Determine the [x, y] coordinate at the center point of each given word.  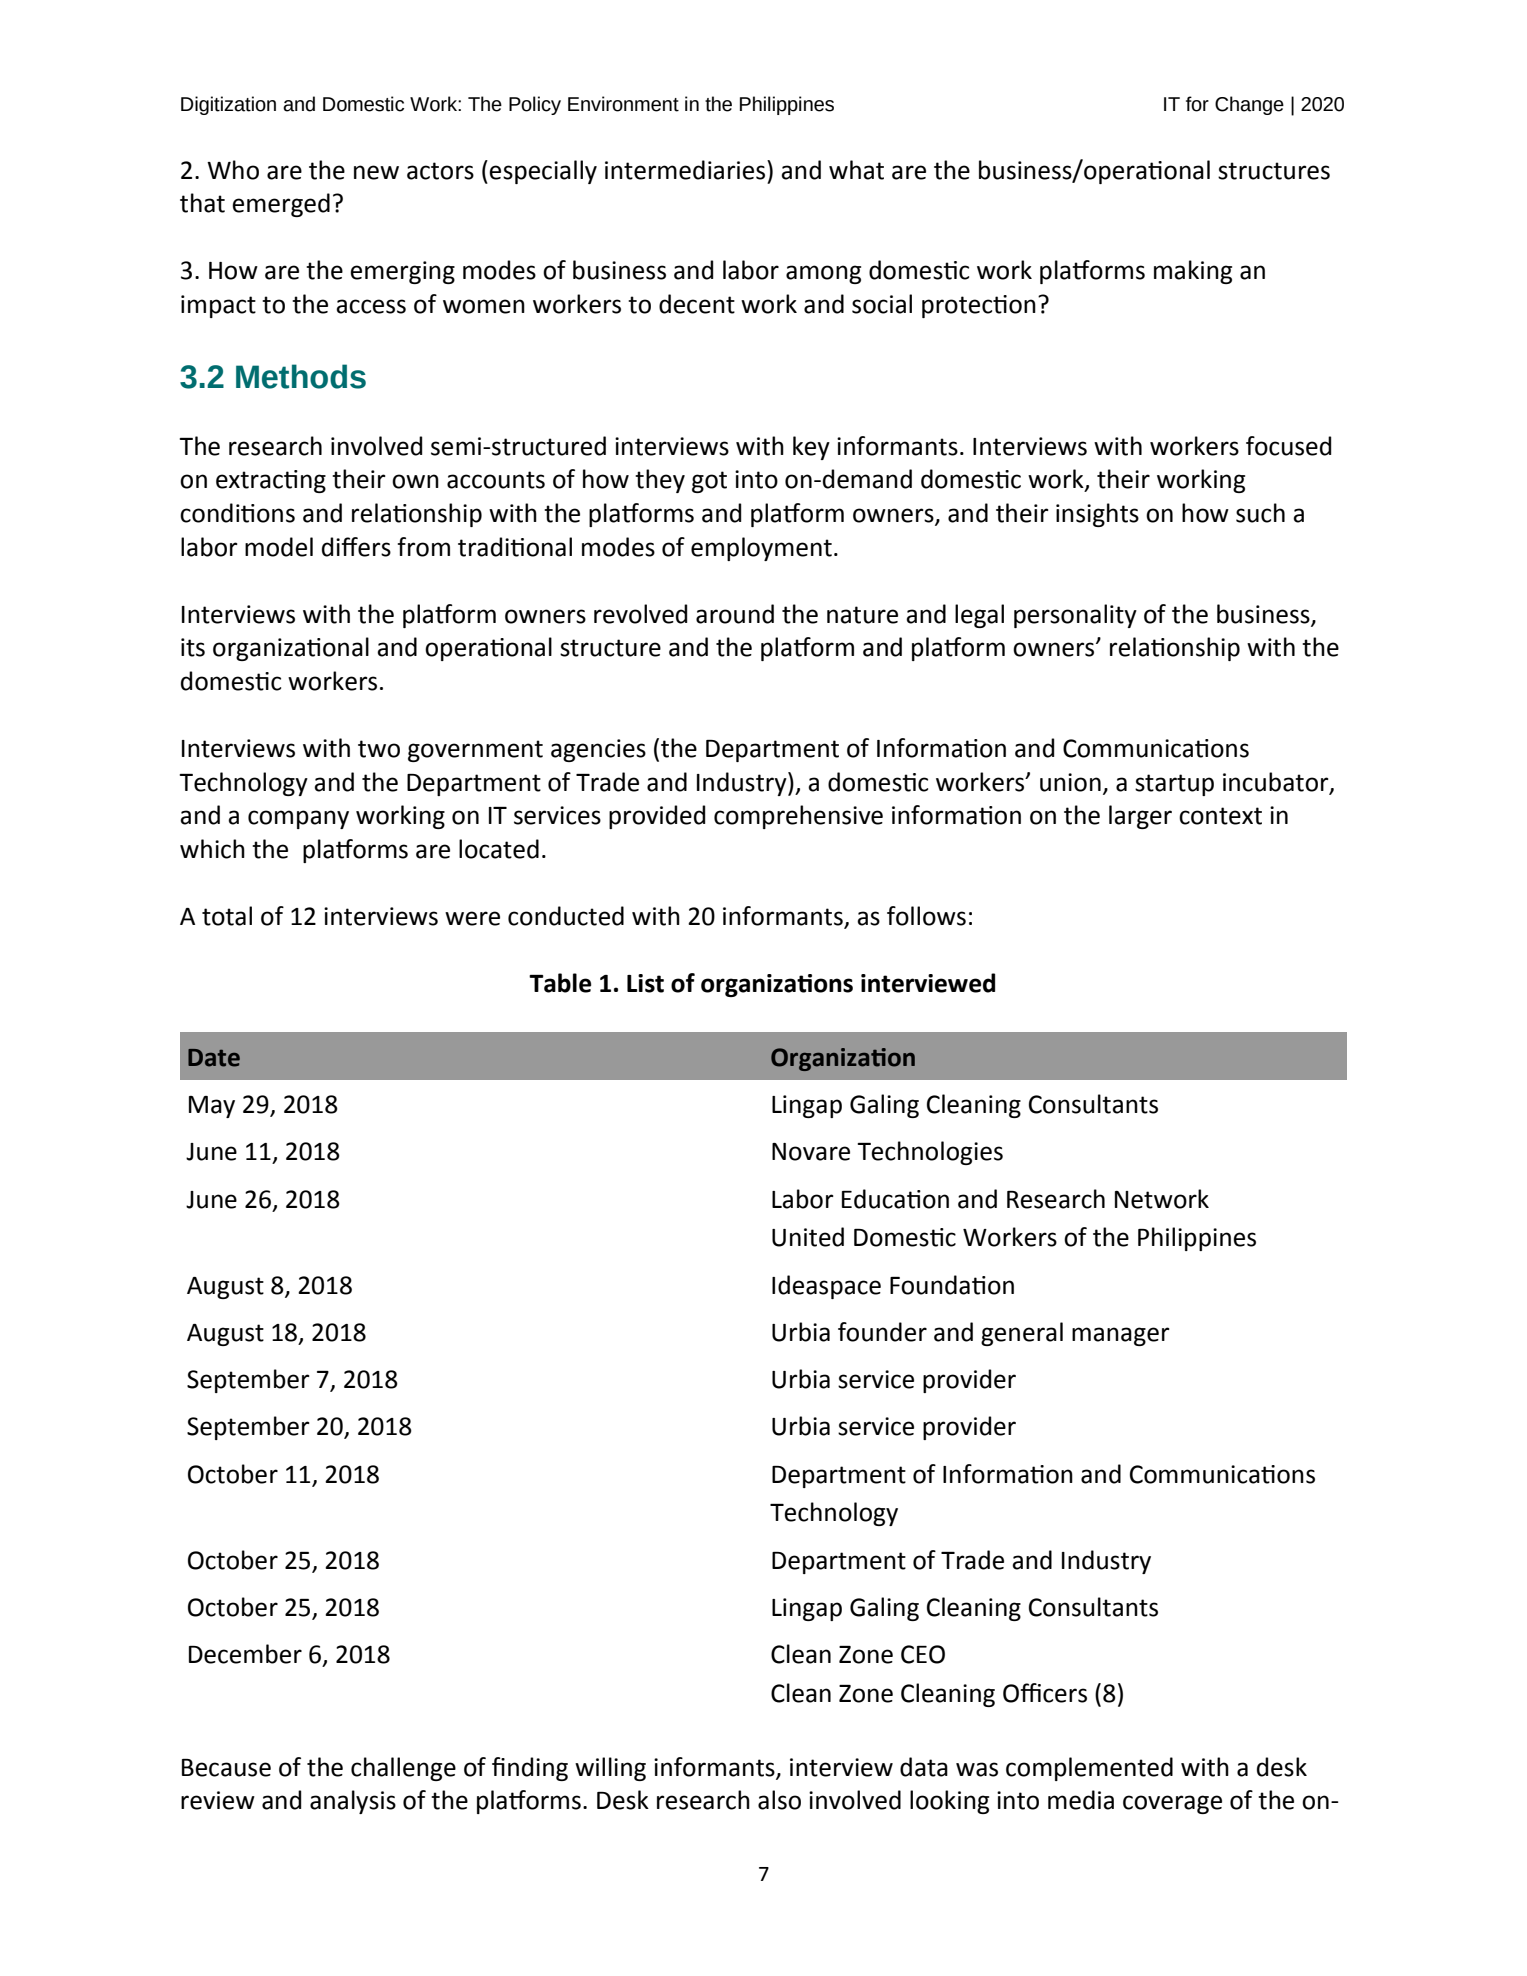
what [856, 170]
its [193, 647]
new [376, 172]
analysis [353, 1802]
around [735, 614]
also [779, 1800]
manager [1121, 1336]
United [808, 1237]
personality [1075, 616]
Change [1249, 105]
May [212, 1107]
